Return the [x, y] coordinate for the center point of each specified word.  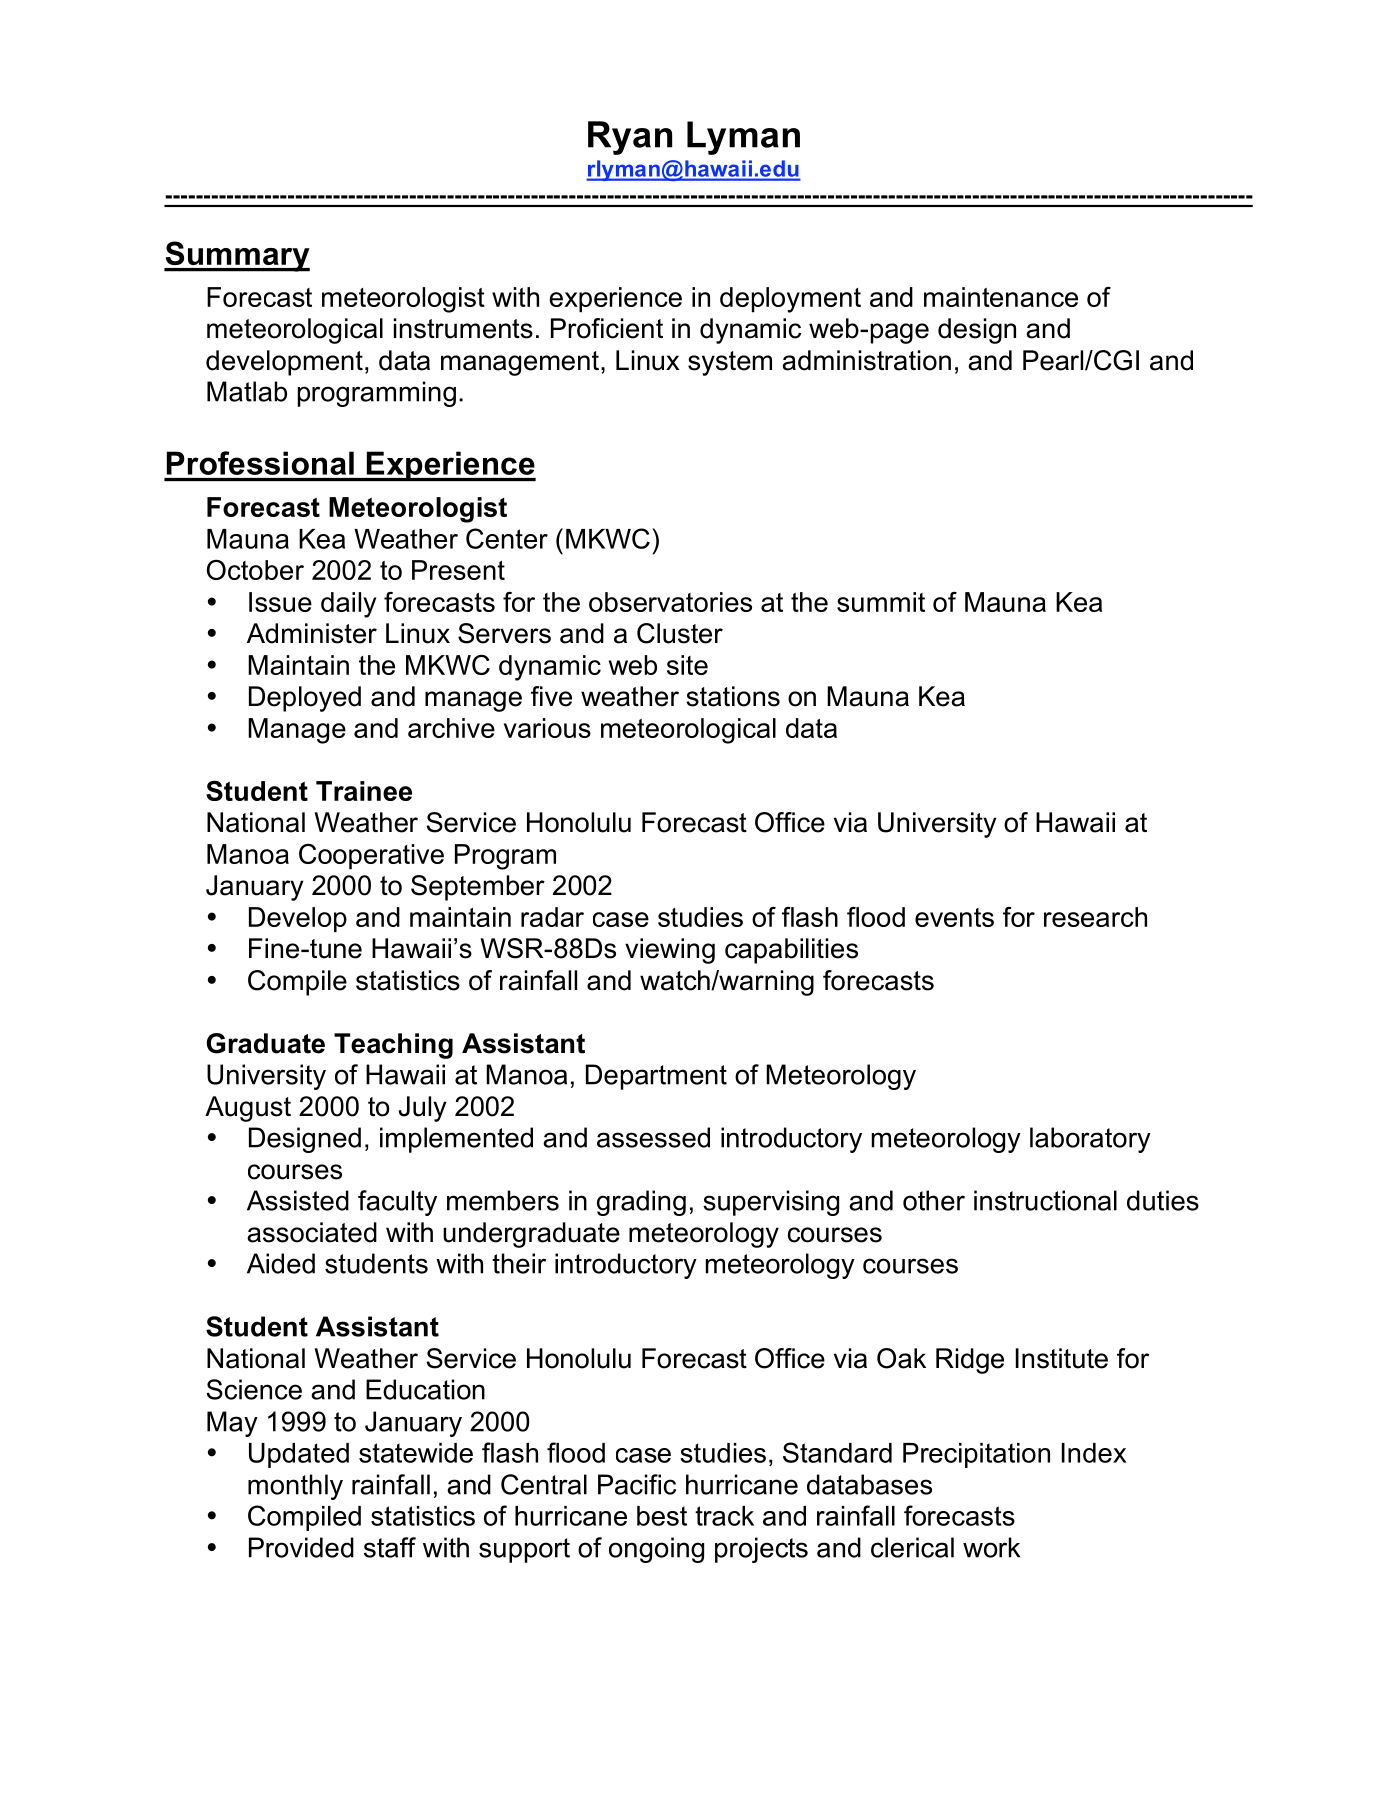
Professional [260, 463]
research [1095, 917]
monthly [295, 1487]
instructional [1045, 1200]
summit [881, 602]
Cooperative [371, 857]
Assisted [298, 1200]
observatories [670, 602]
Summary [237, 256]
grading [641, 1203]
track [724, 1516]
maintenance [1001, 297]
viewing [670, 951]
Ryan [630, 138]
